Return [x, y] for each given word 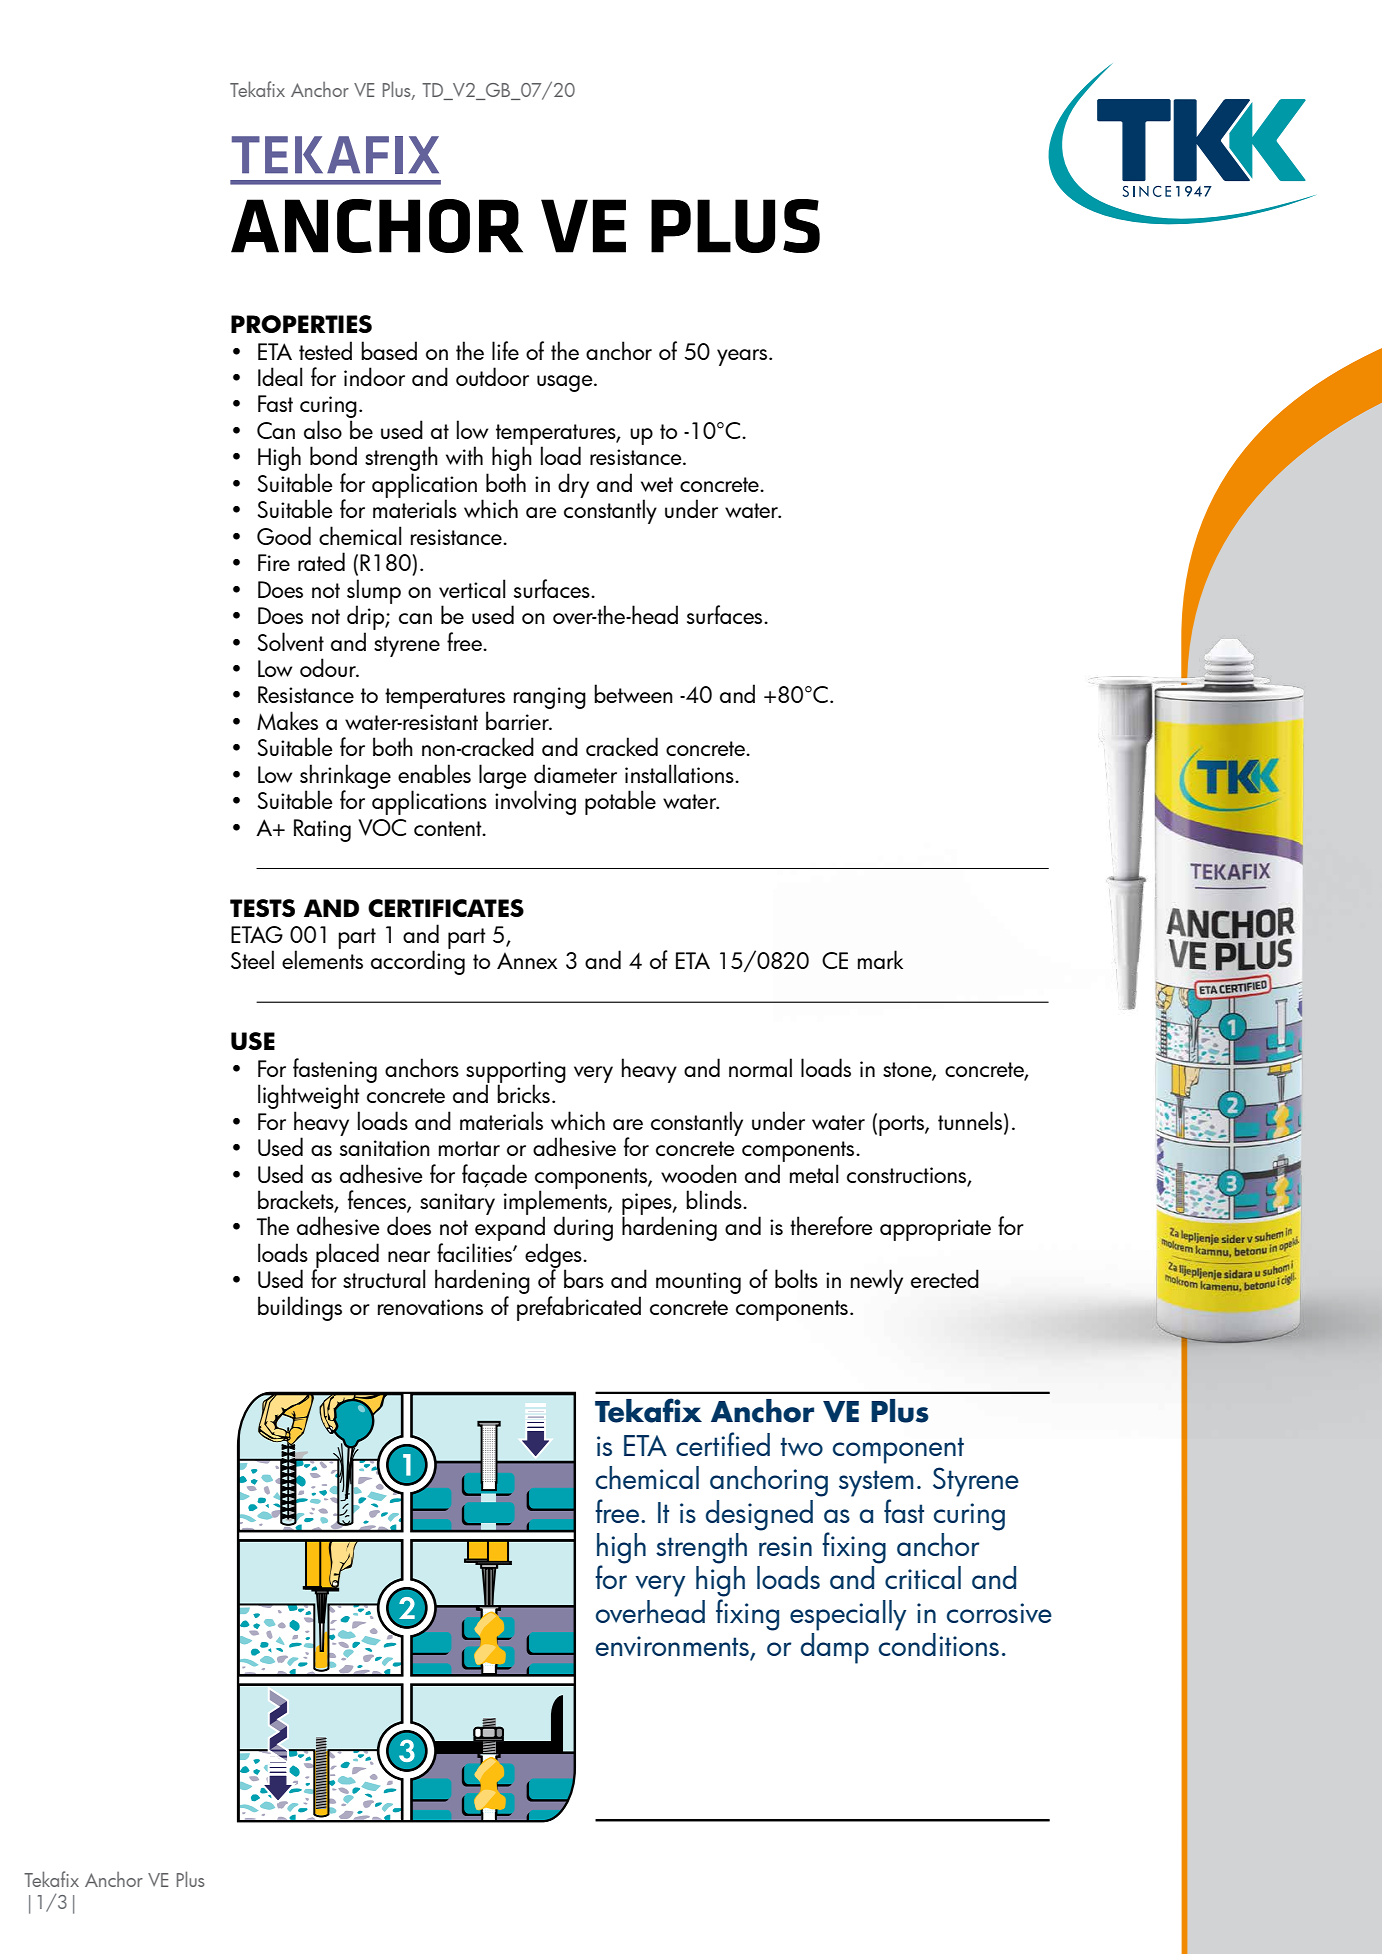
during [583, 1228]
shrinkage [345, 777]
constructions [908, 1176]
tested [325, 350]
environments [673, 1647]
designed [759, 1515]
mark [880, 959]
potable [620, 802]
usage [566, 383]
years [742, 357]
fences [378, 1201]
